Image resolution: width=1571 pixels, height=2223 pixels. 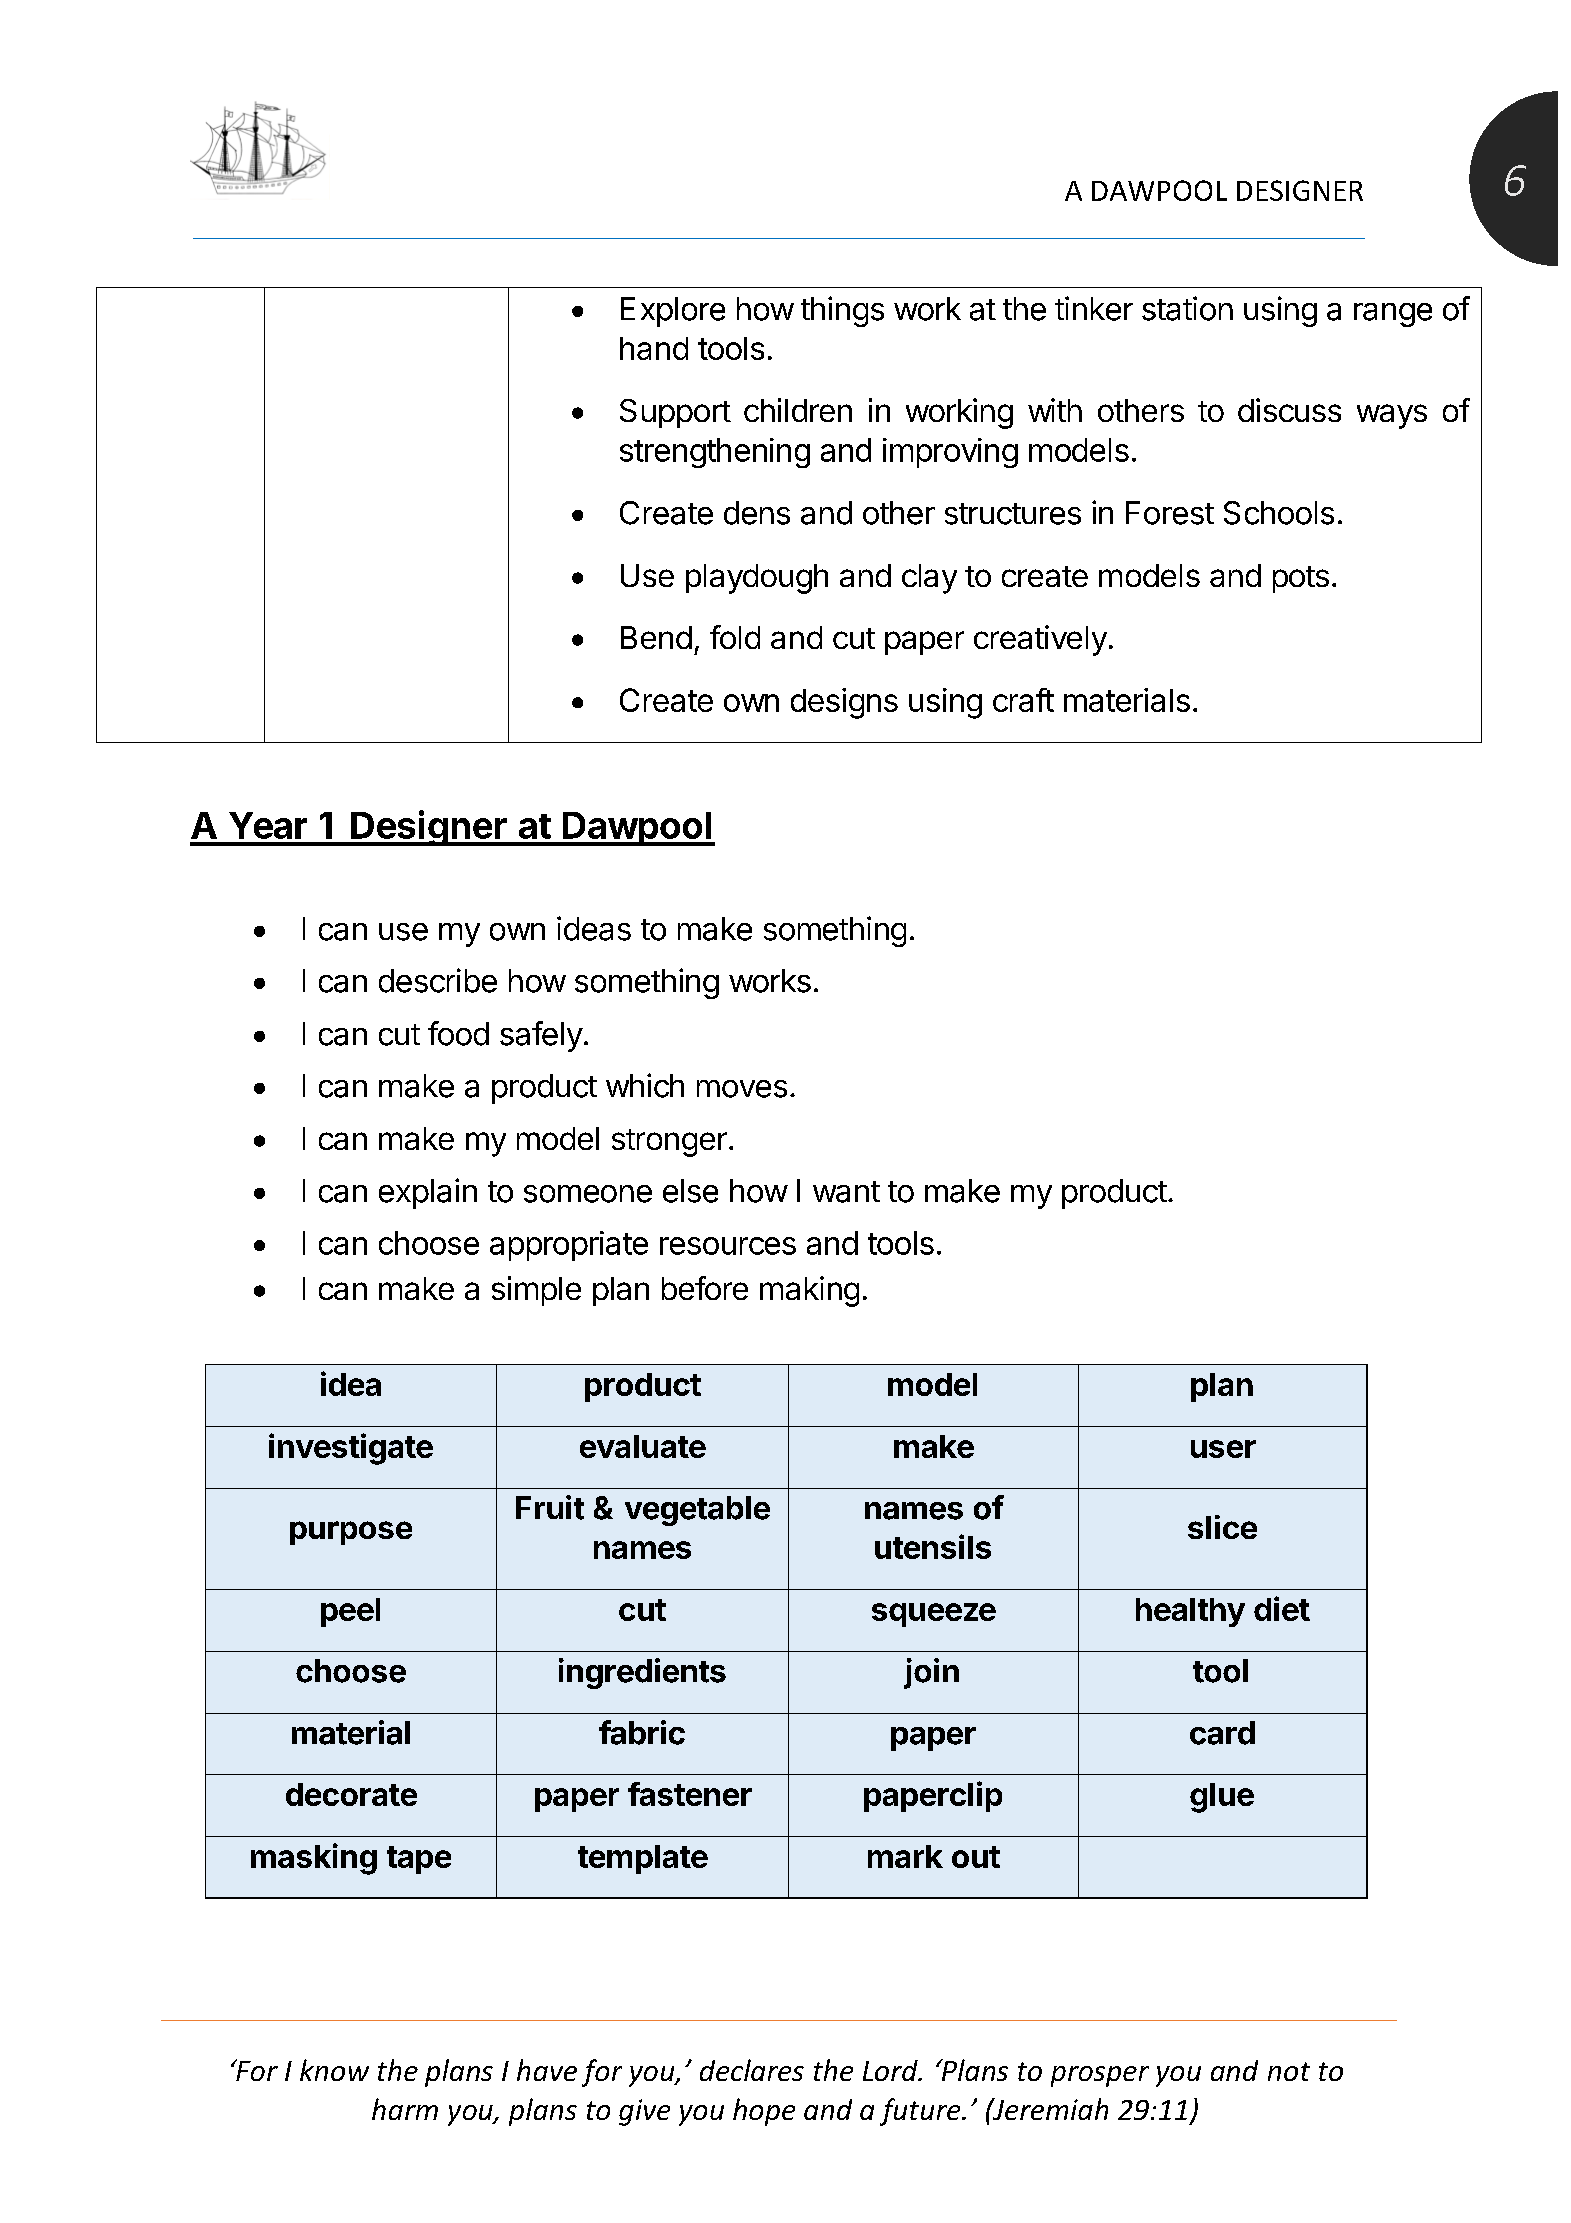 I want to click on discuss, so click(x=1289, y=410).
